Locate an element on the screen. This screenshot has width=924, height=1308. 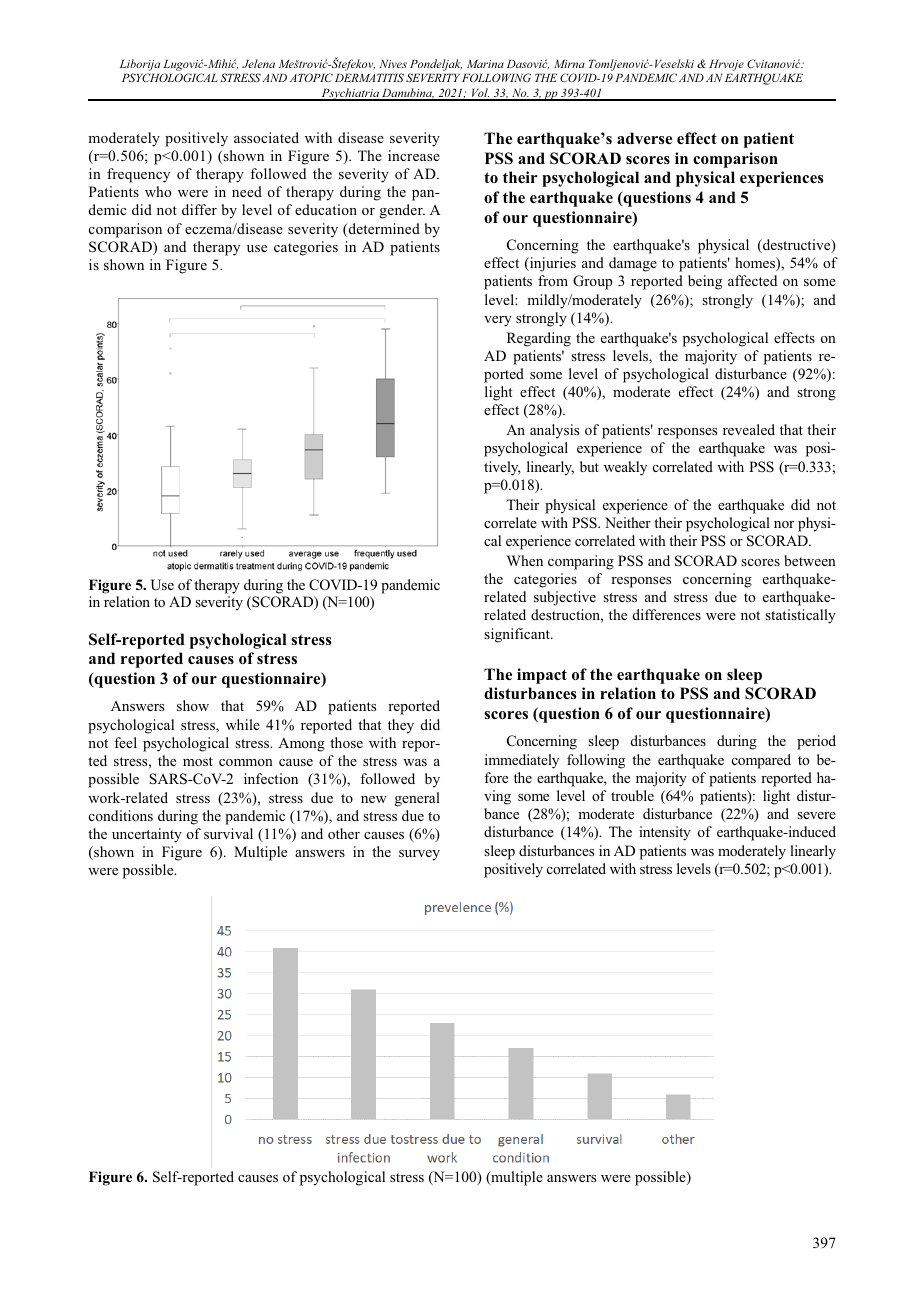
statistically is located at coordinates (800, 616).
